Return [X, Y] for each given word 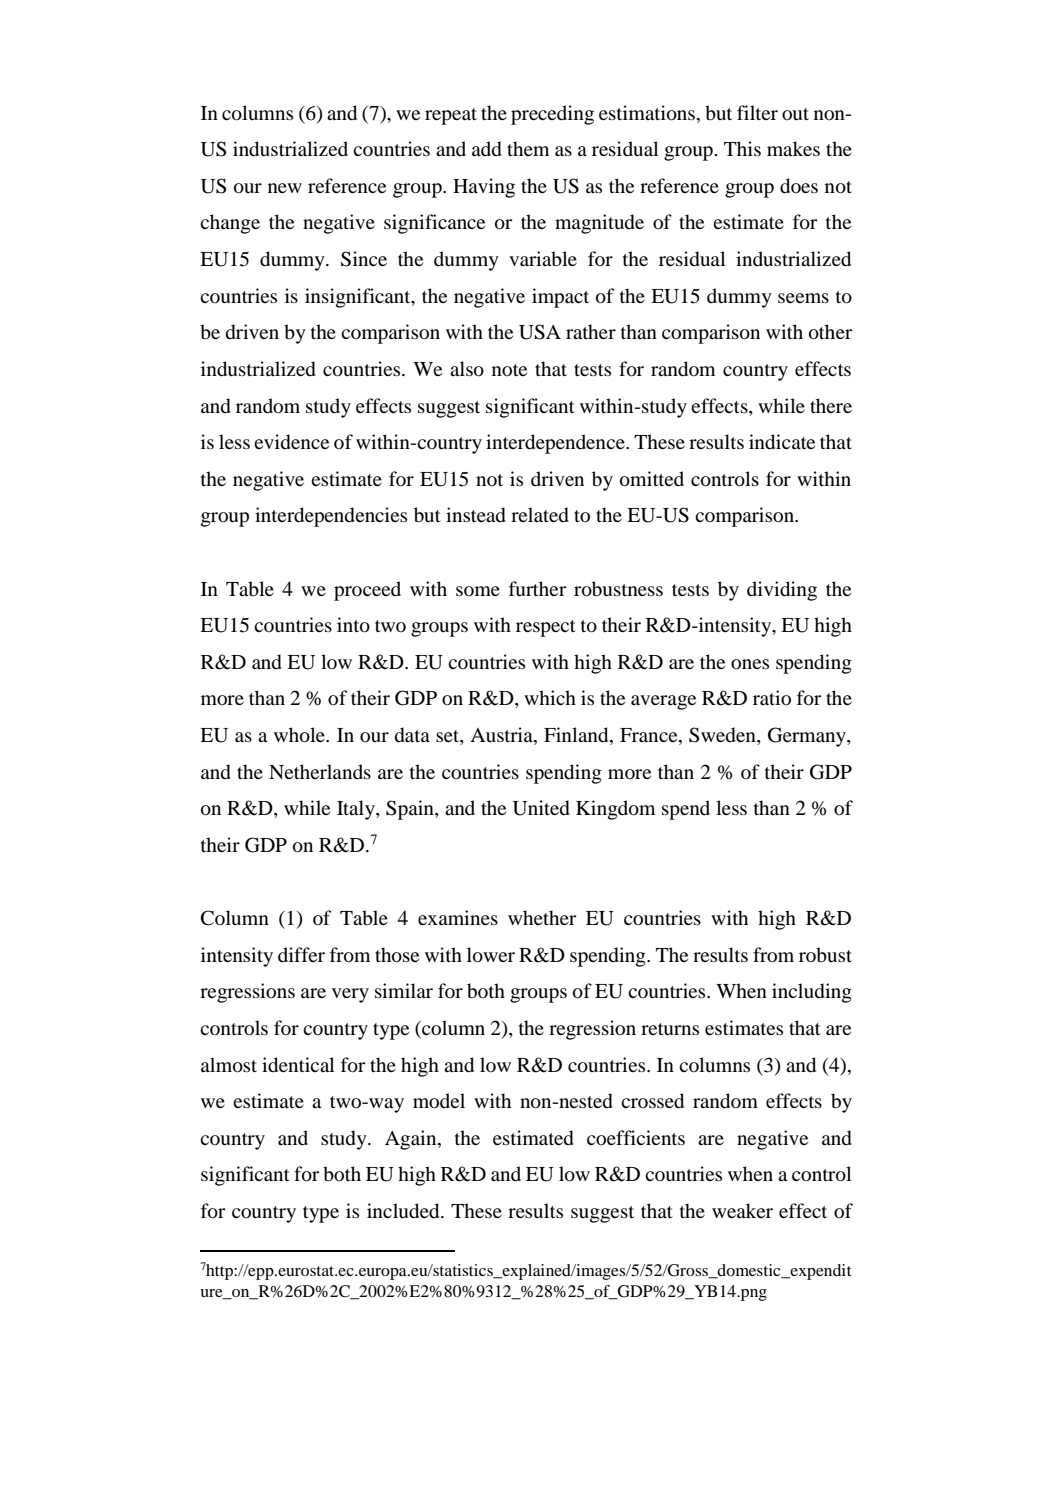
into [353, 625]
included [404, 1211]
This [742, 148]
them [528, 148]
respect [546, 628]
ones [750, 664]
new [285, 188]
